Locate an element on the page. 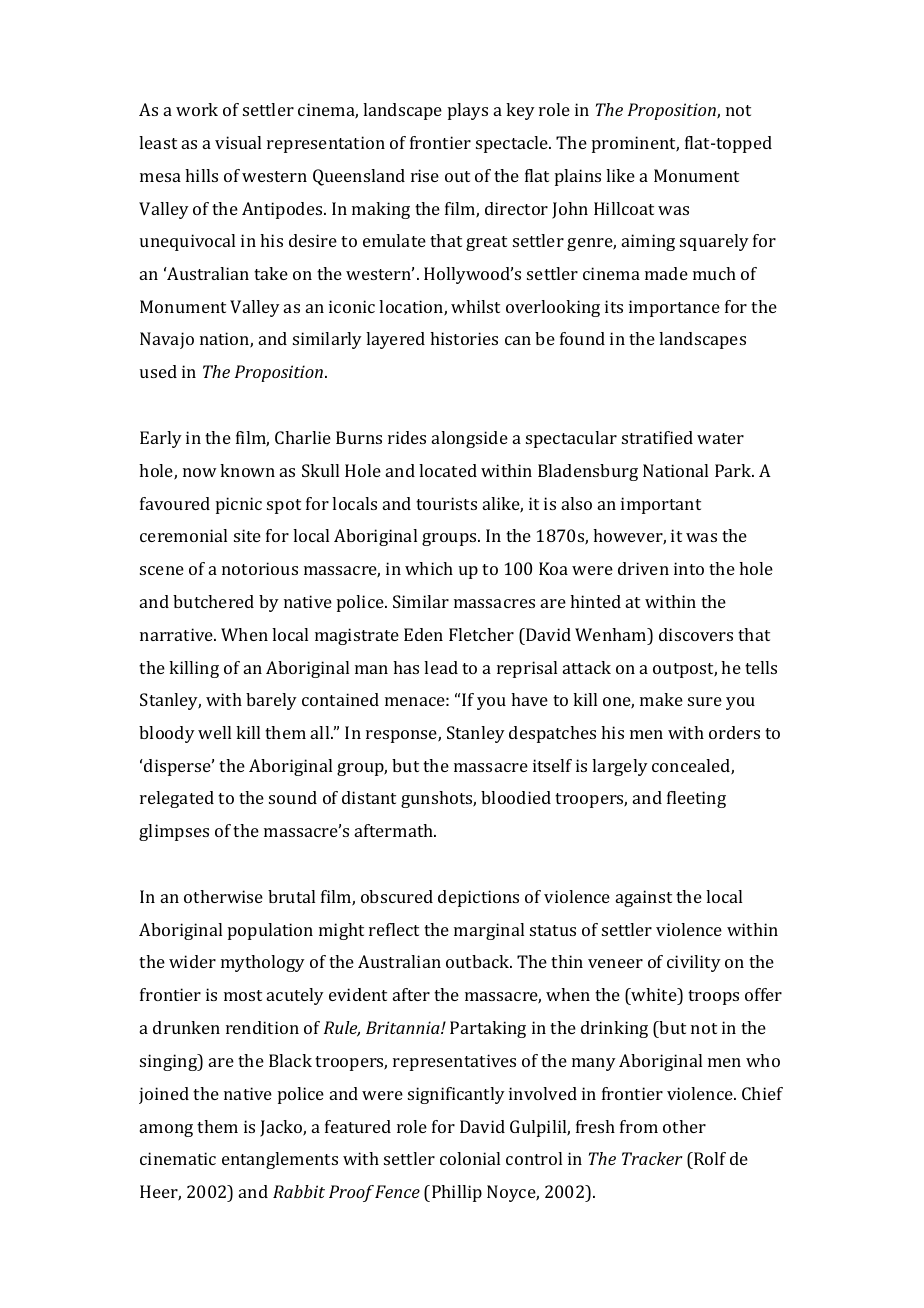 This page has width=924, height=1308. depictions is located at coordinates (478, 898).
